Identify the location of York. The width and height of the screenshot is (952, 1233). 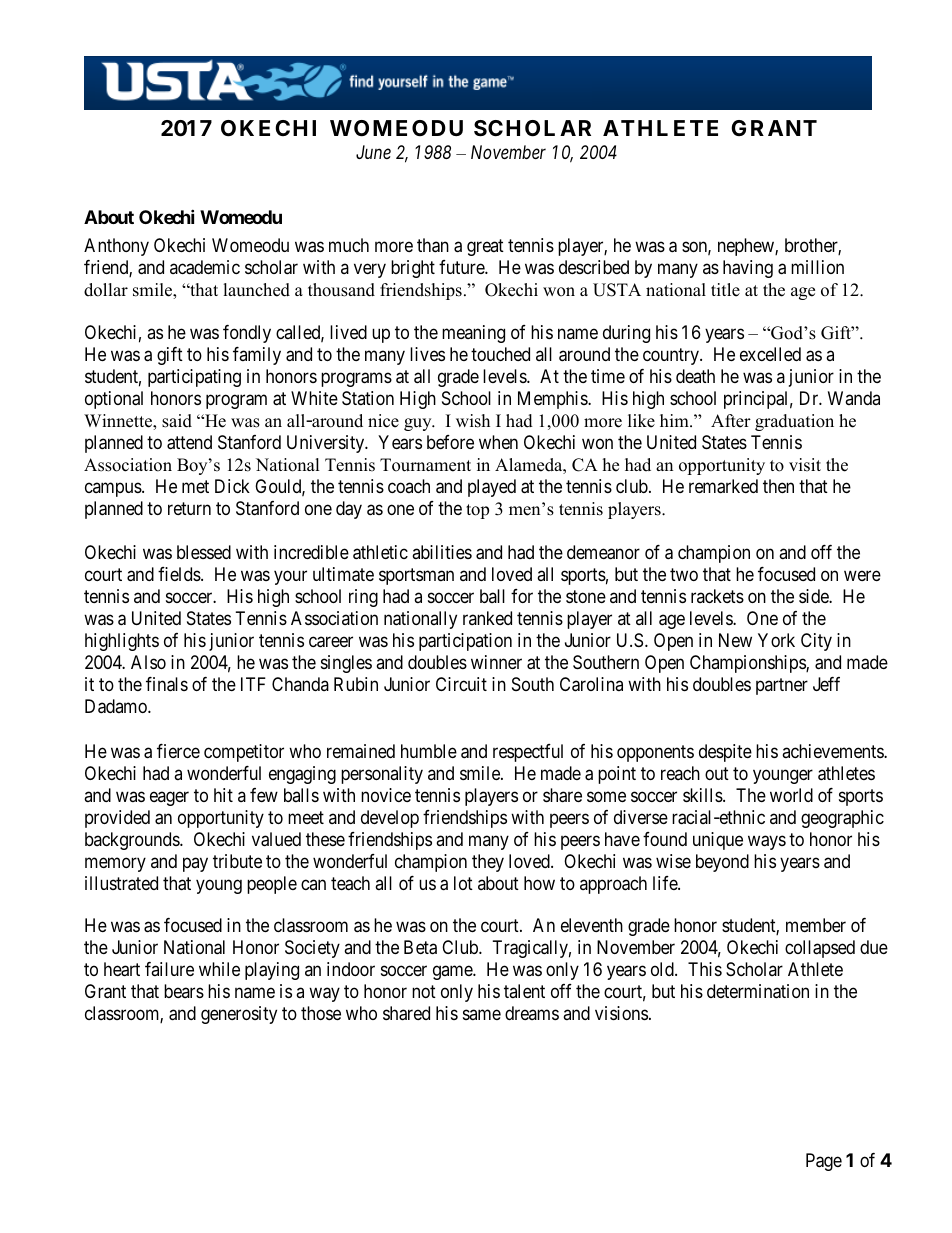
(776, 640).
